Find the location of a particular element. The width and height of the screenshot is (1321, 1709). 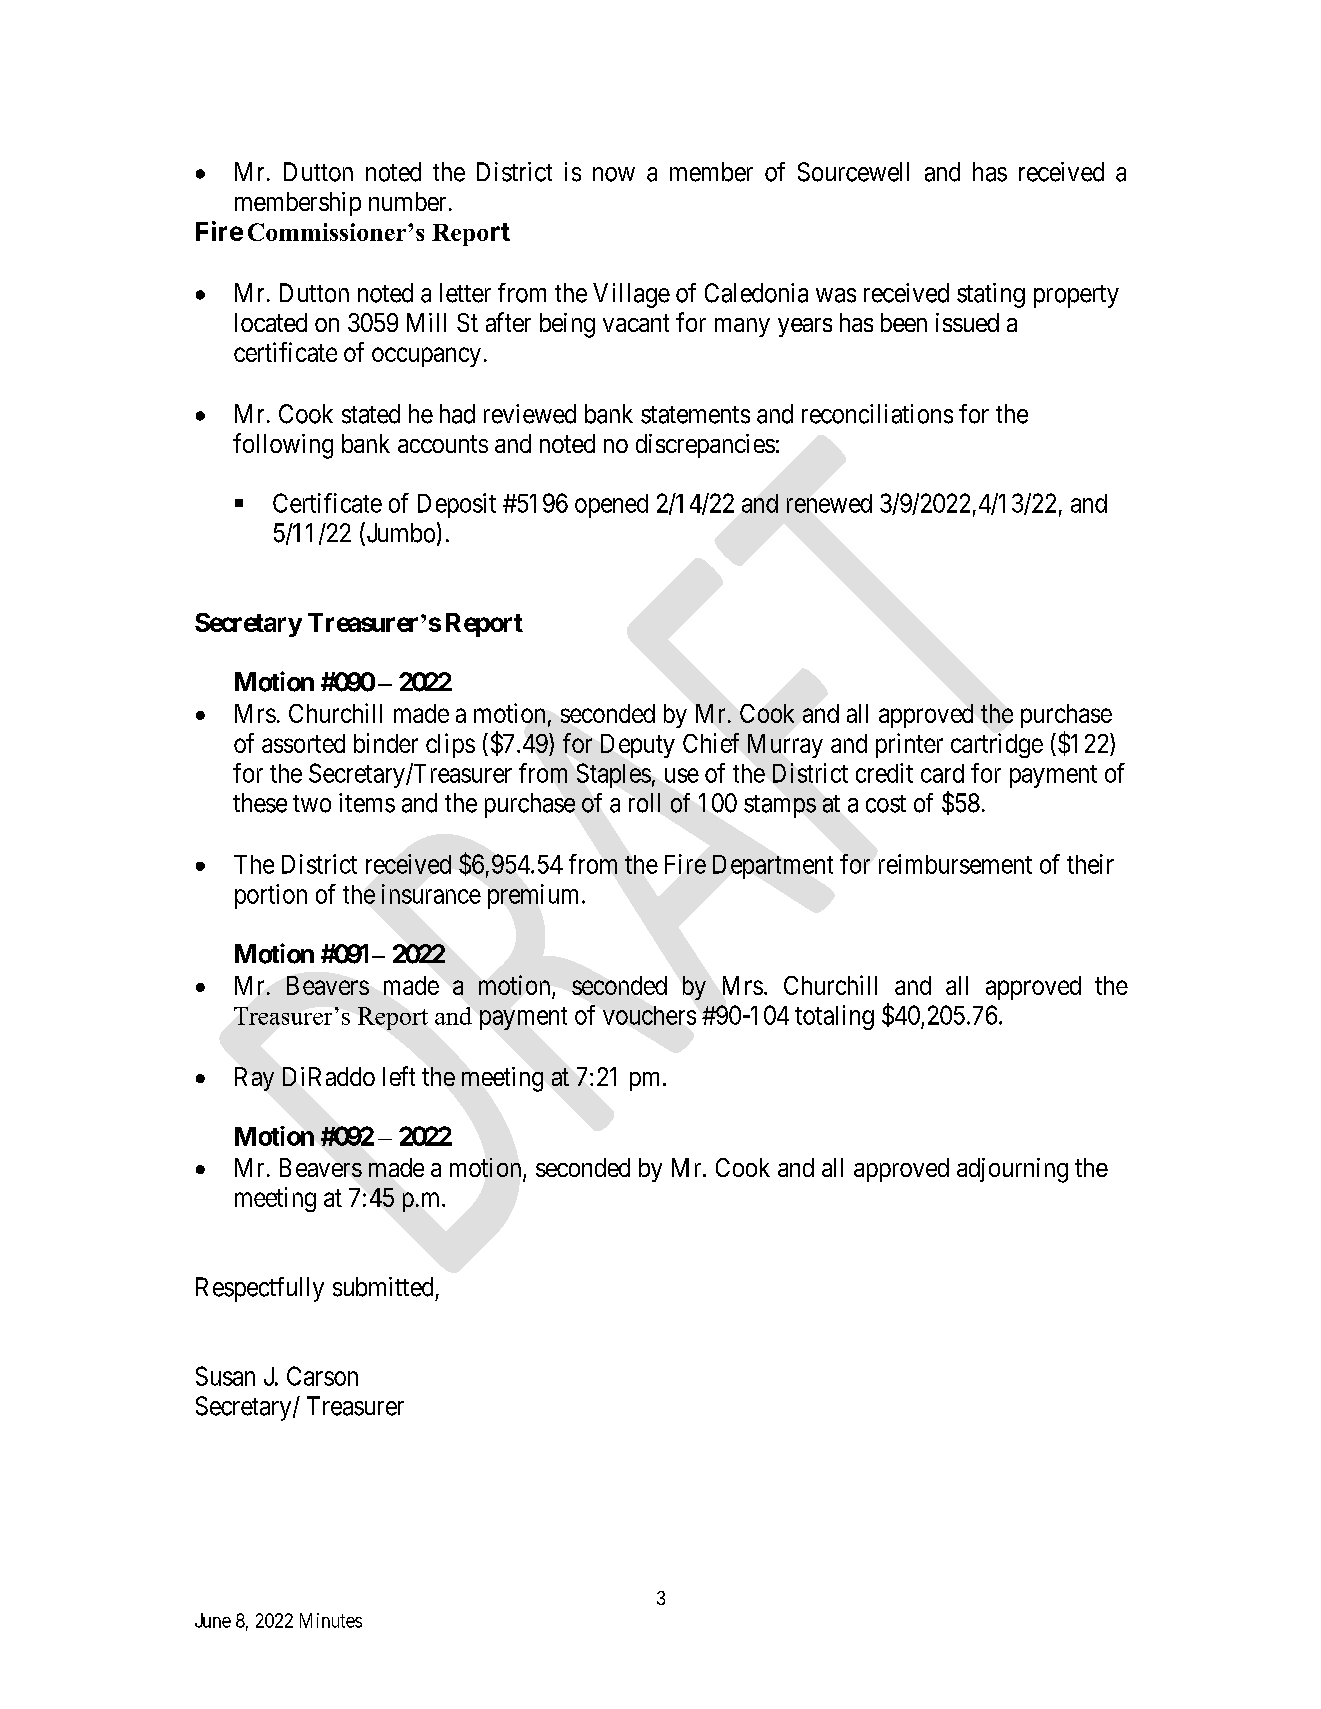

opened is located at coordinates (611, 506).
